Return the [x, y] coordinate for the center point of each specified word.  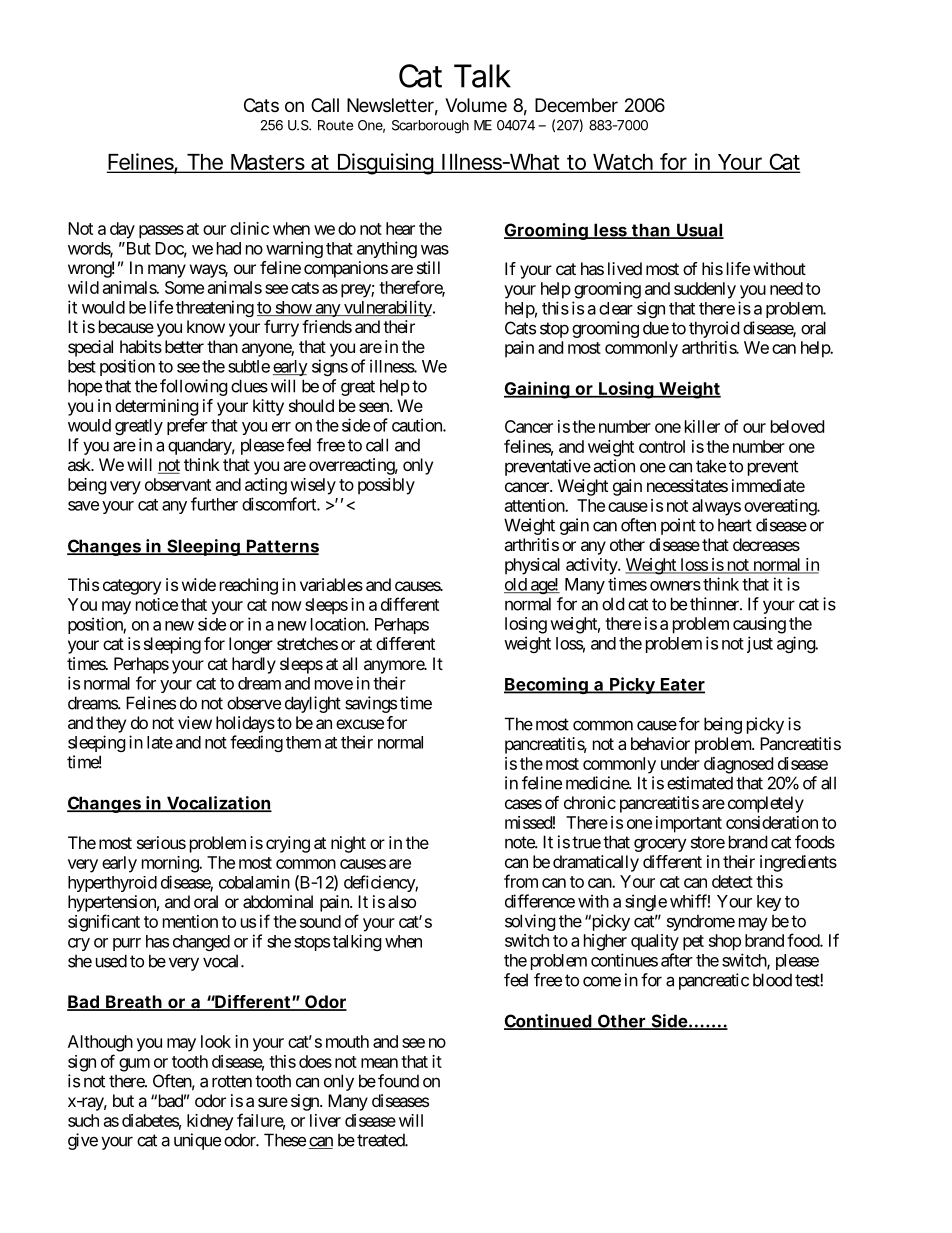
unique [197, 1141]
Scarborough [430, 127]
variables [331, 584]
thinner [715, 604]
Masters [268, 163]
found [398, 1081]
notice [157, 604]
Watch [623, 163]
